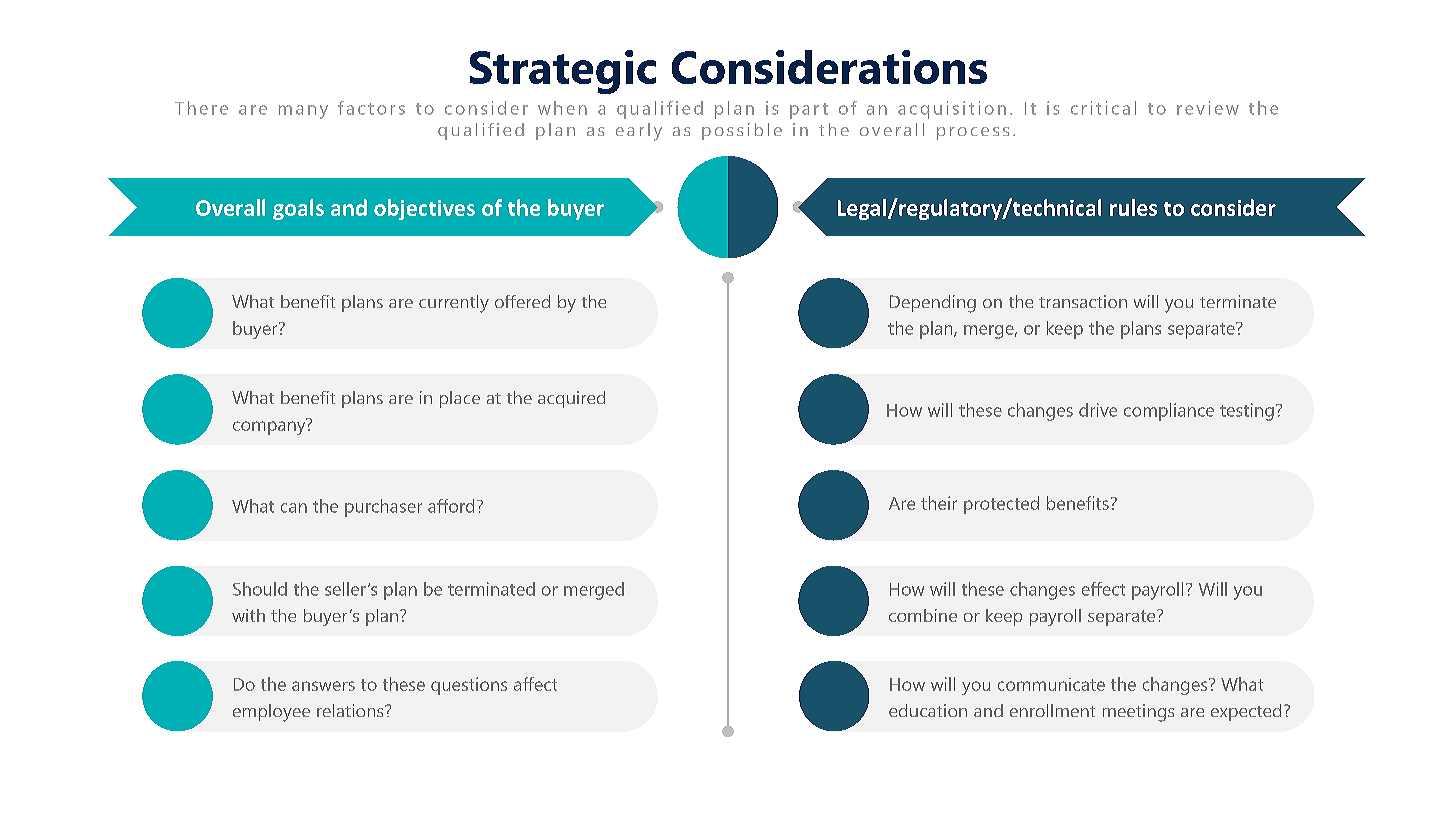  What do you see at coordinates (939, 503) in the screenshot?
I see `their` at bounding box center [939, 503].
